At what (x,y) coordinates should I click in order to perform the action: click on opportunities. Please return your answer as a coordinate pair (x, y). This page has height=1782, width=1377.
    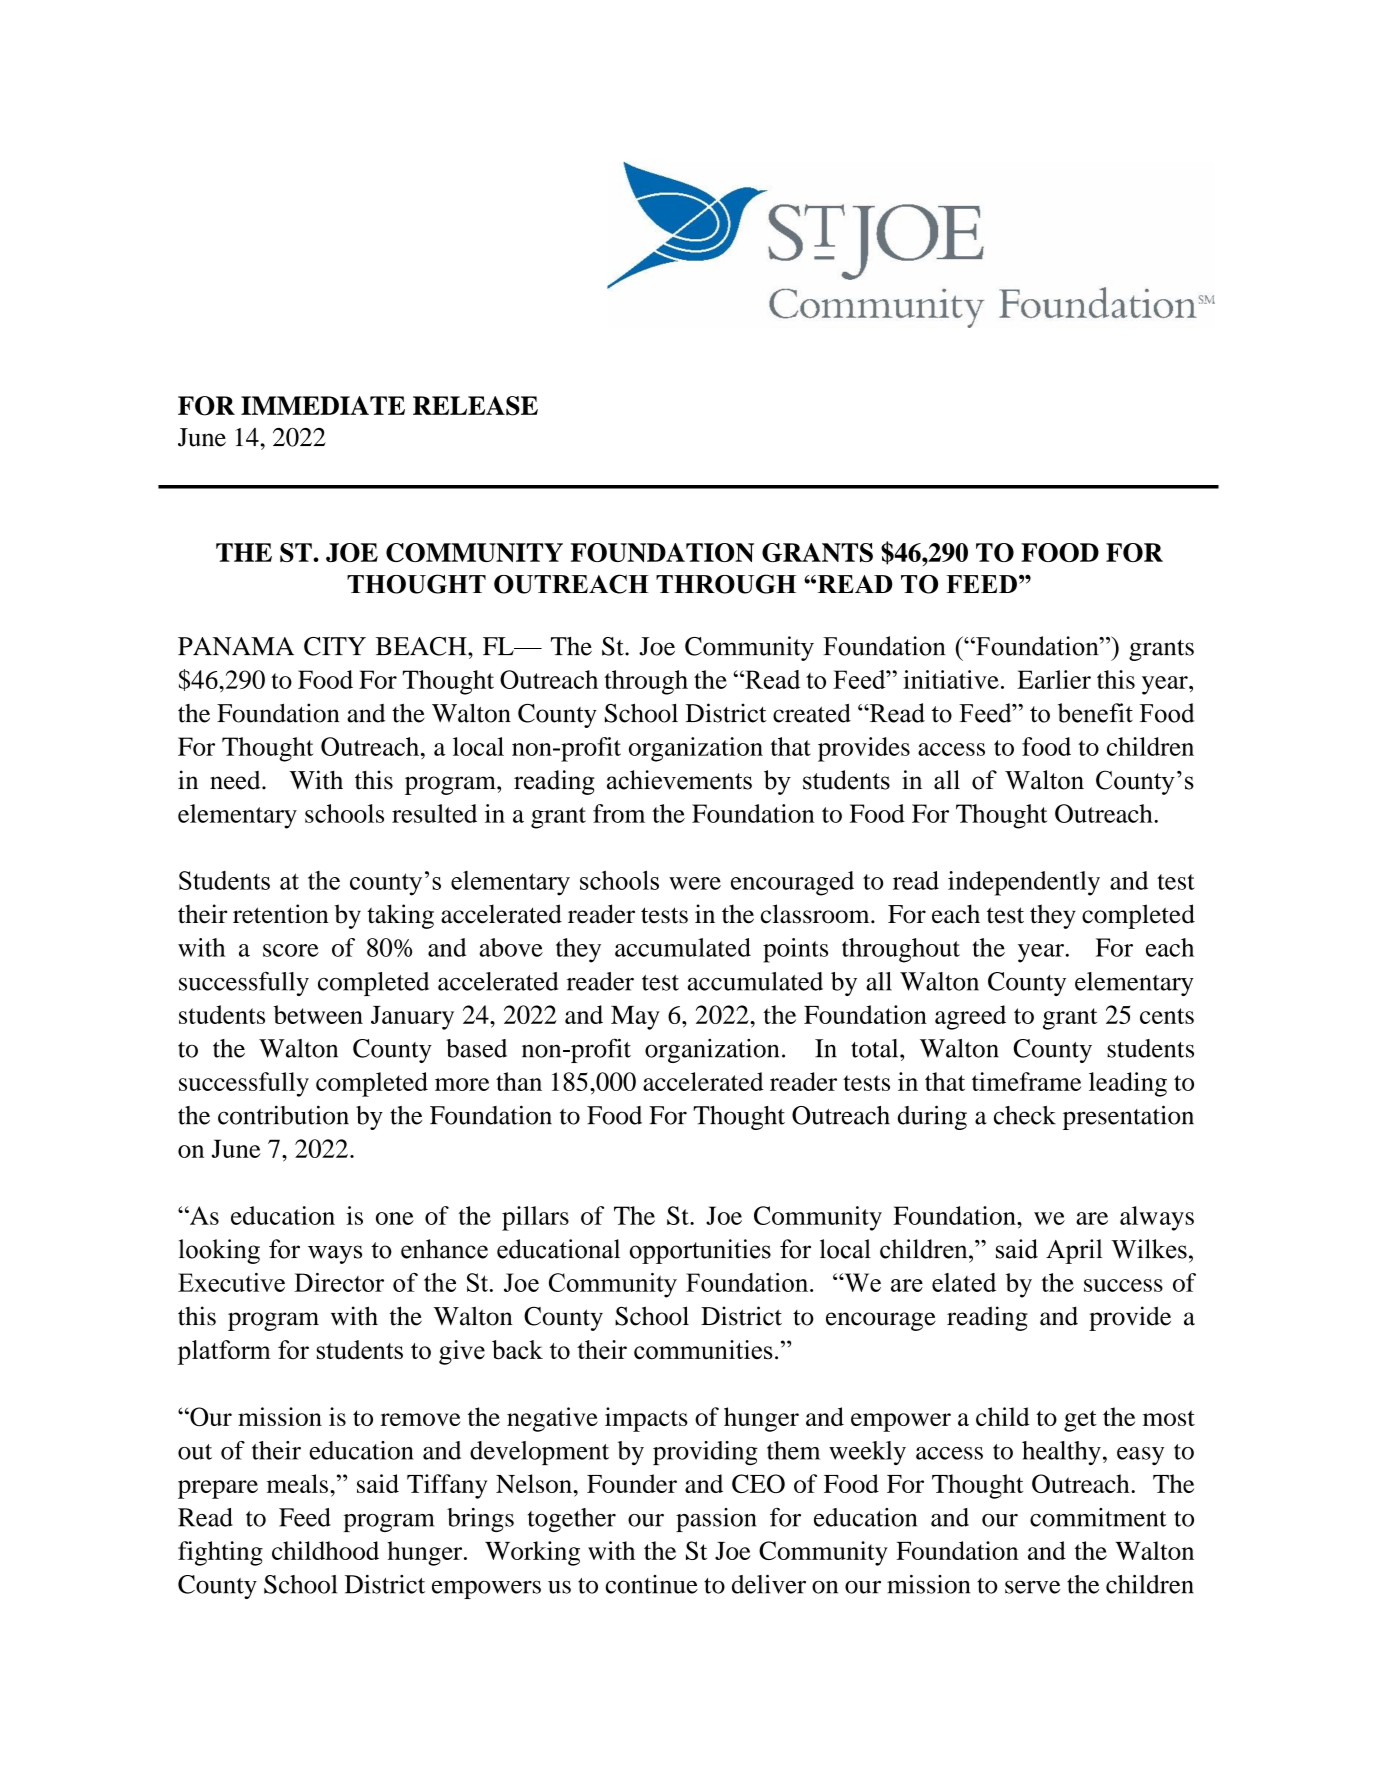
    Looking at the image, I should click on (700, 1251).
